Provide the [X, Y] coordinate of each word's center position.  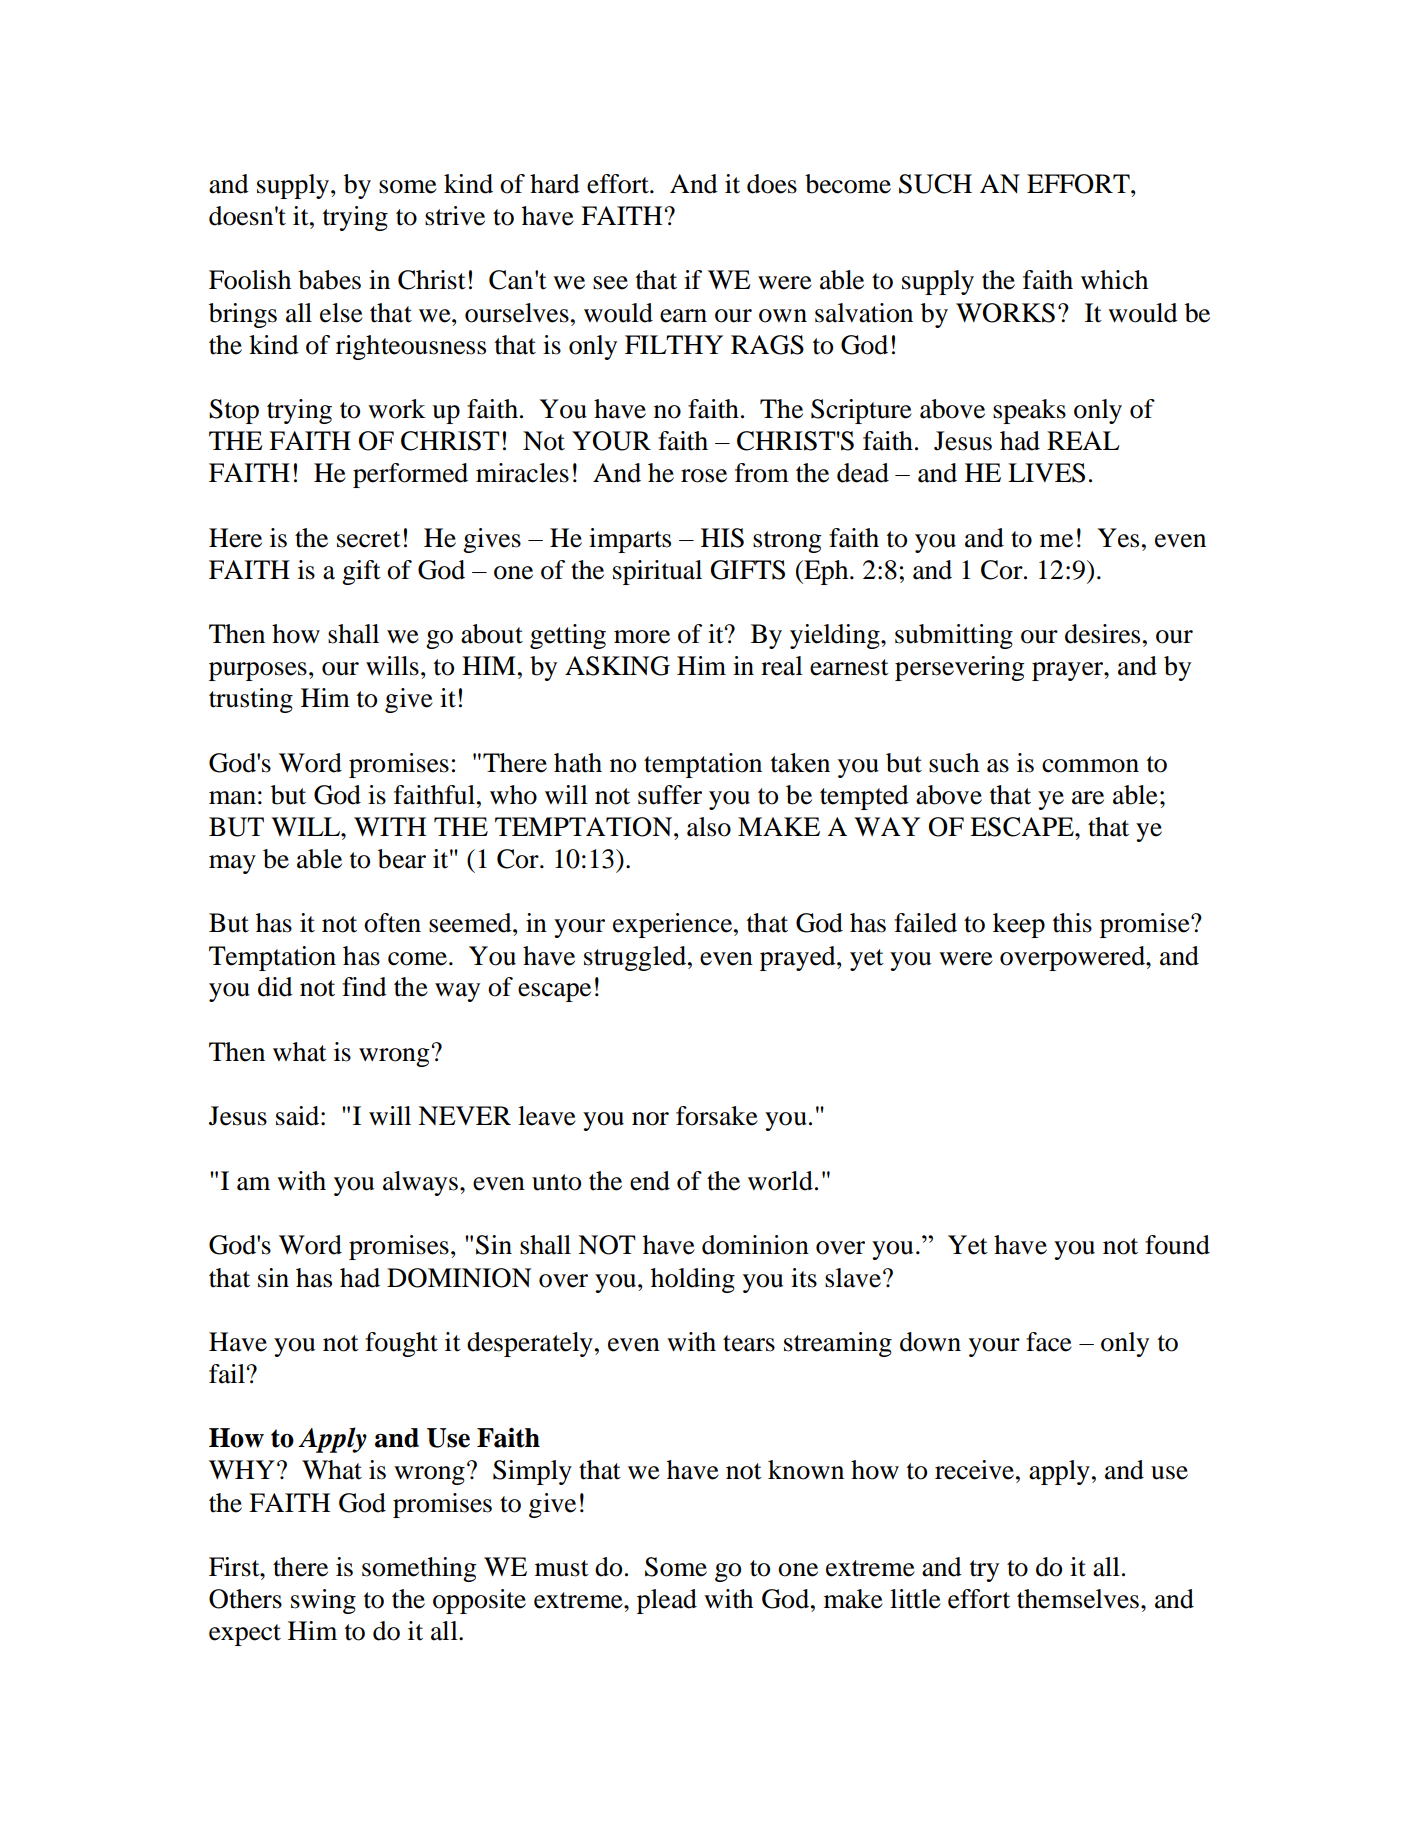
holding [693, 1280]
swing [323, 1601]
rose [704, 476]
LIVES [1046, 473]
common [1090, 766]
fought [401, 1344]
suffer [670, 795]
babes [329, 280]
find [364, 987]
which [1114, 280]
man [232, 798]
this [1072, 923]
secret [369, 539]
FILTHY [674, 344]
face [1049, 1342]
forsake [717, 1116]
